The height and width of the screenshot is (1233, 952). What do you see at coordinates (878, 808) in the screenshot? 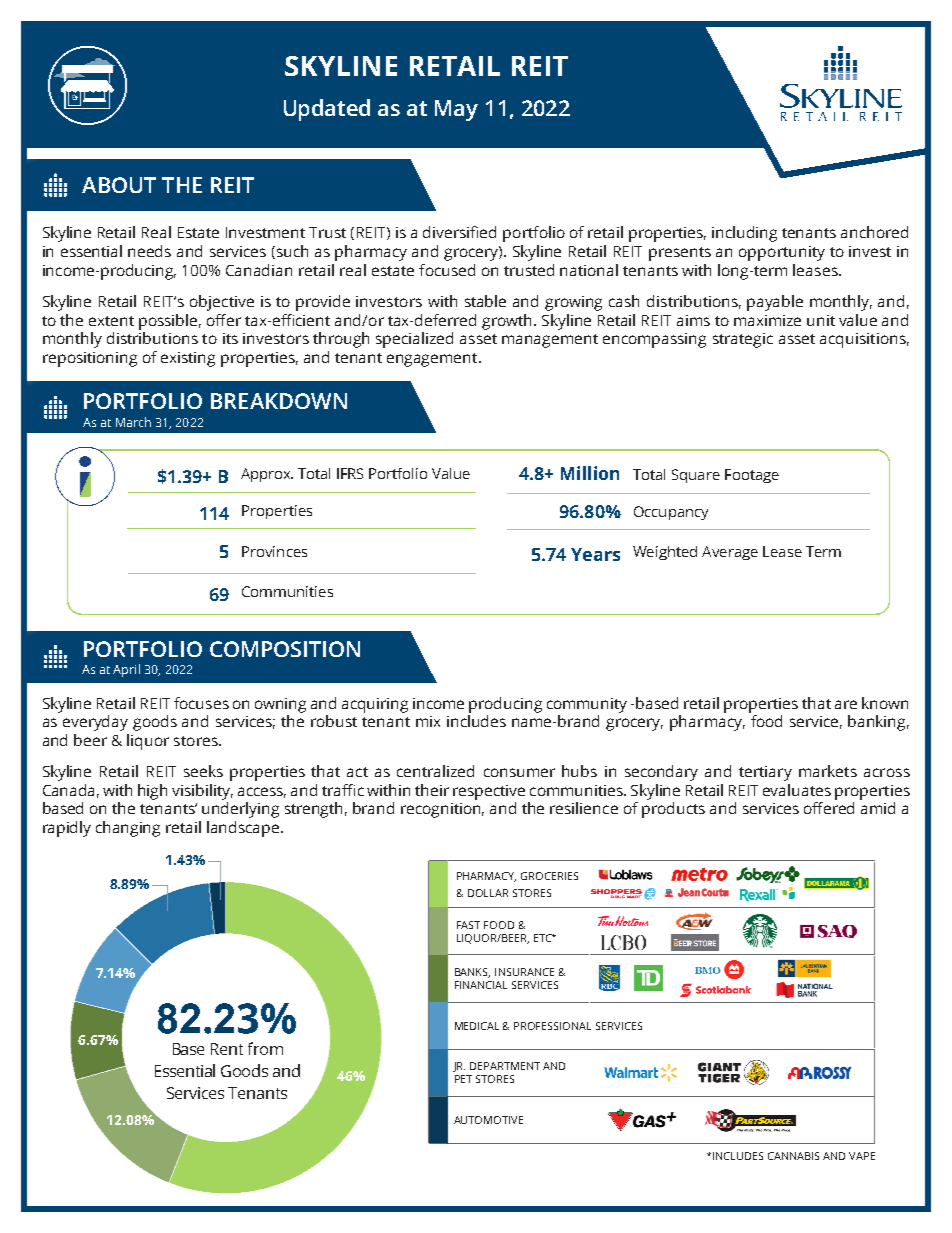
I see `amid` at bounding box center [878, 808].
